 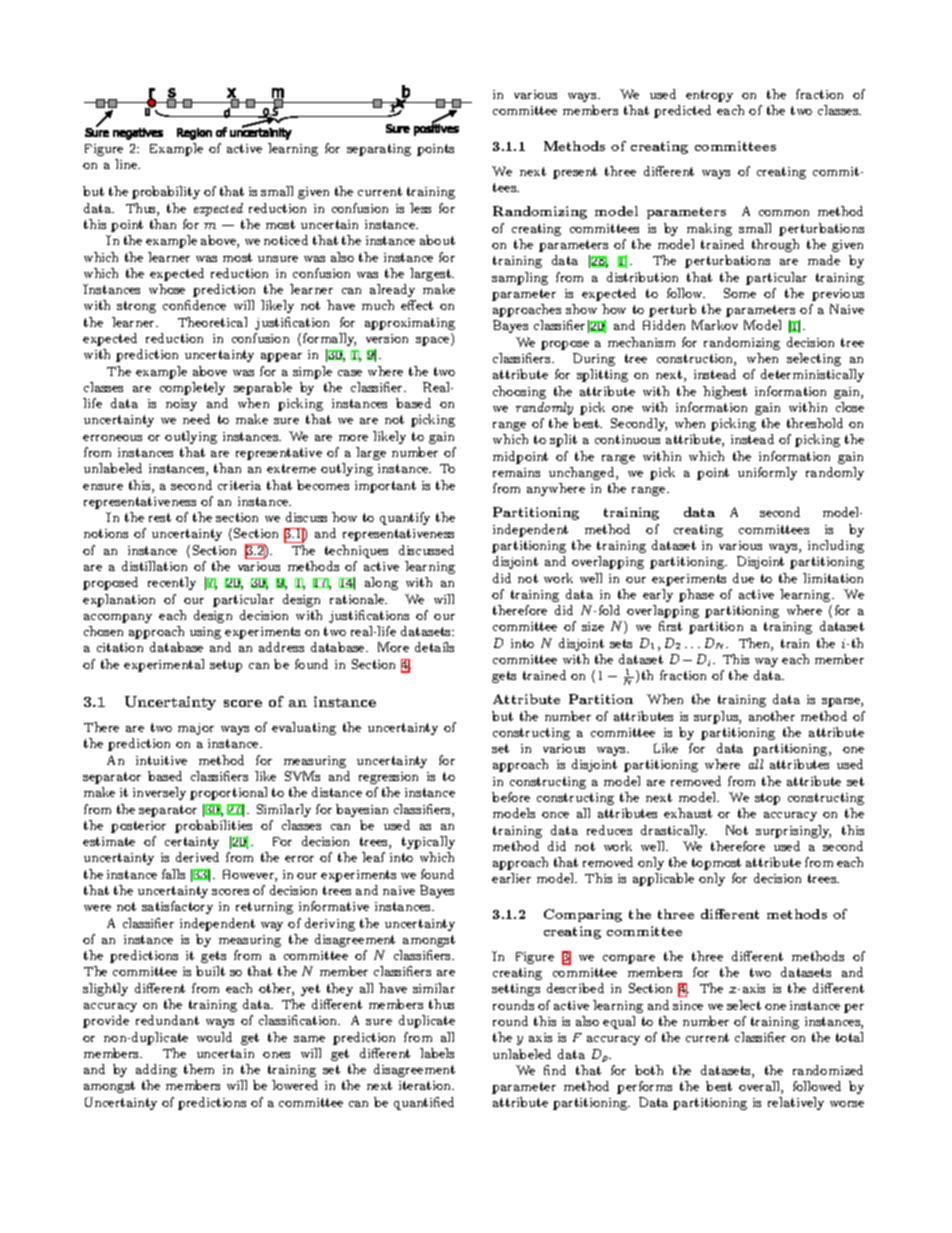 What do you see at coordinates (511, 797) in the screenshot?
I see `before` at bounding box center [511, 797].
